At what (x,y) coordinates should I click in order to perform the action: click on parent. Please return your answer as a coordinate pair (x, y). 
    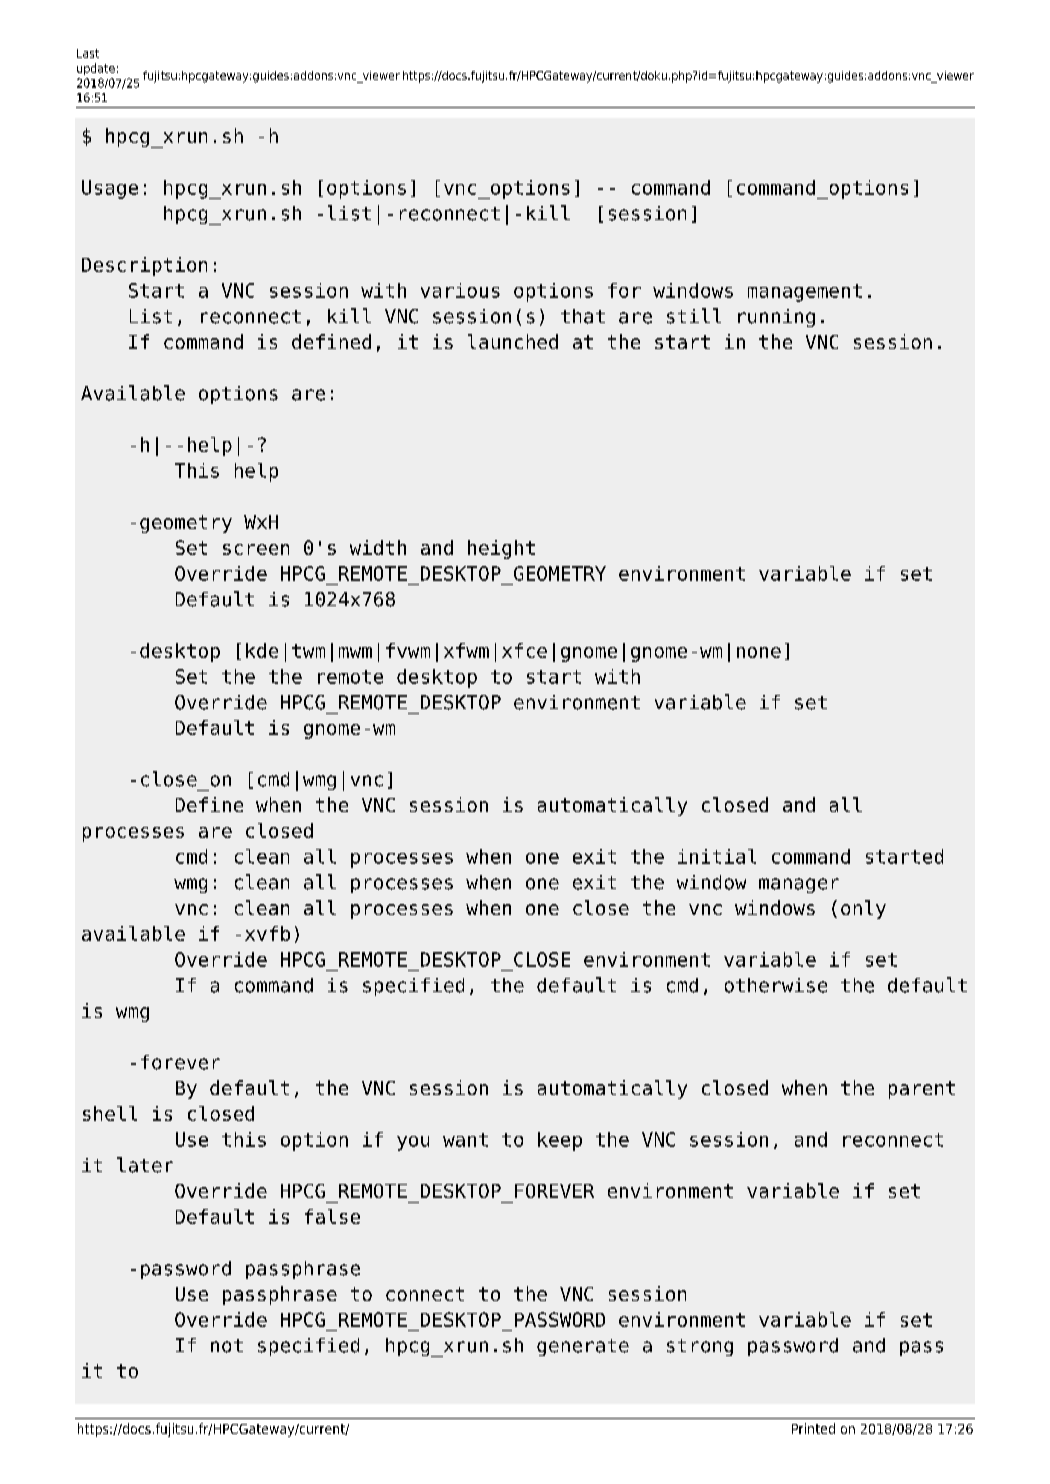
    Looking at the image, I should click on (922, 1090).
